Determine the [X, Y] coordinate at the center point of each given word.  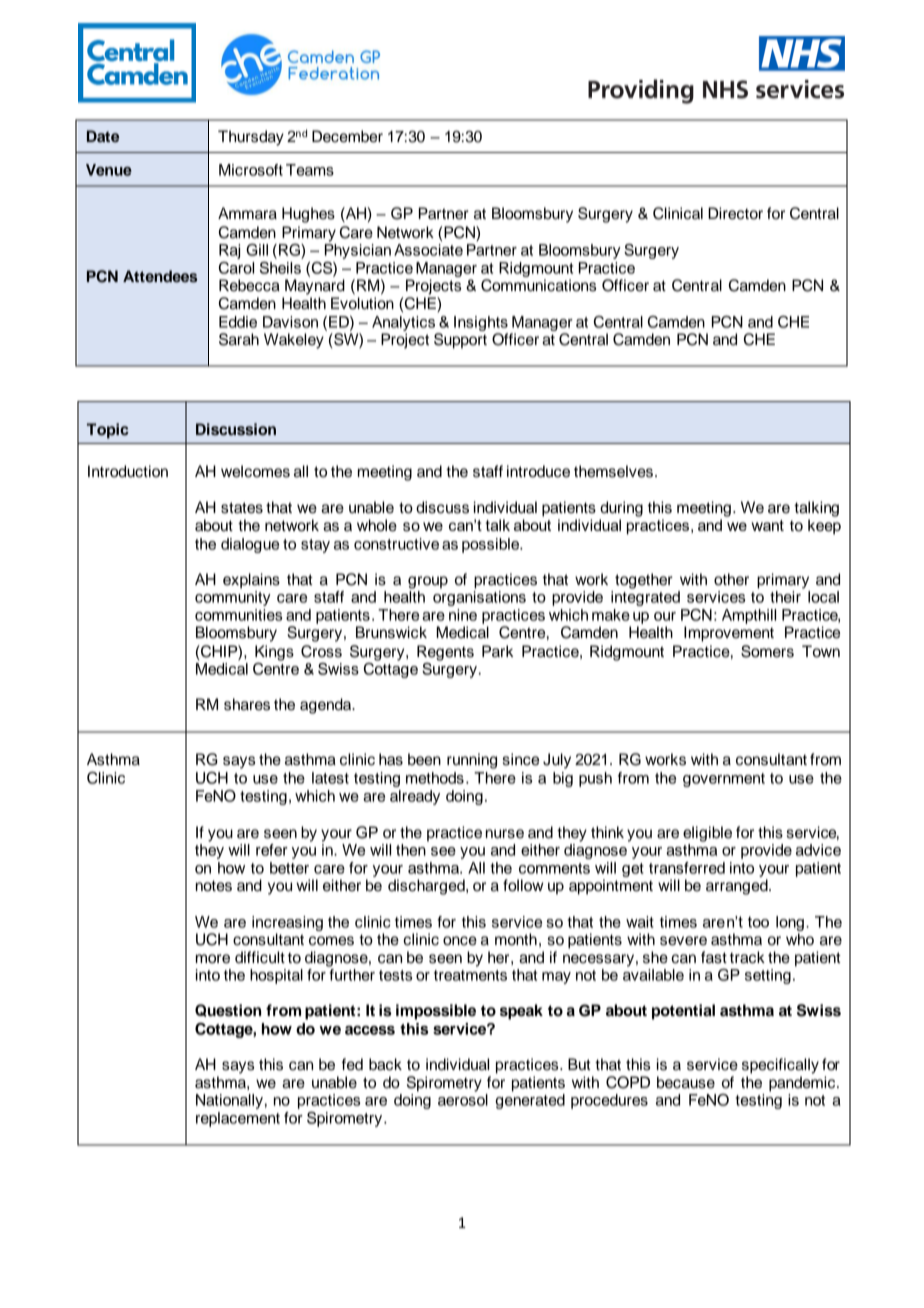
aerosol [463, 1100]
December [347, 136]
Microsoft [251, 170]
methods [435, 778]
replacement [238, 1119]
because [686, 1082]
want [767, 525]
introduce [538, 471]
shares [247, 704]
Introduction [128, 471]
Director [735, 213]
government [724, 780]
